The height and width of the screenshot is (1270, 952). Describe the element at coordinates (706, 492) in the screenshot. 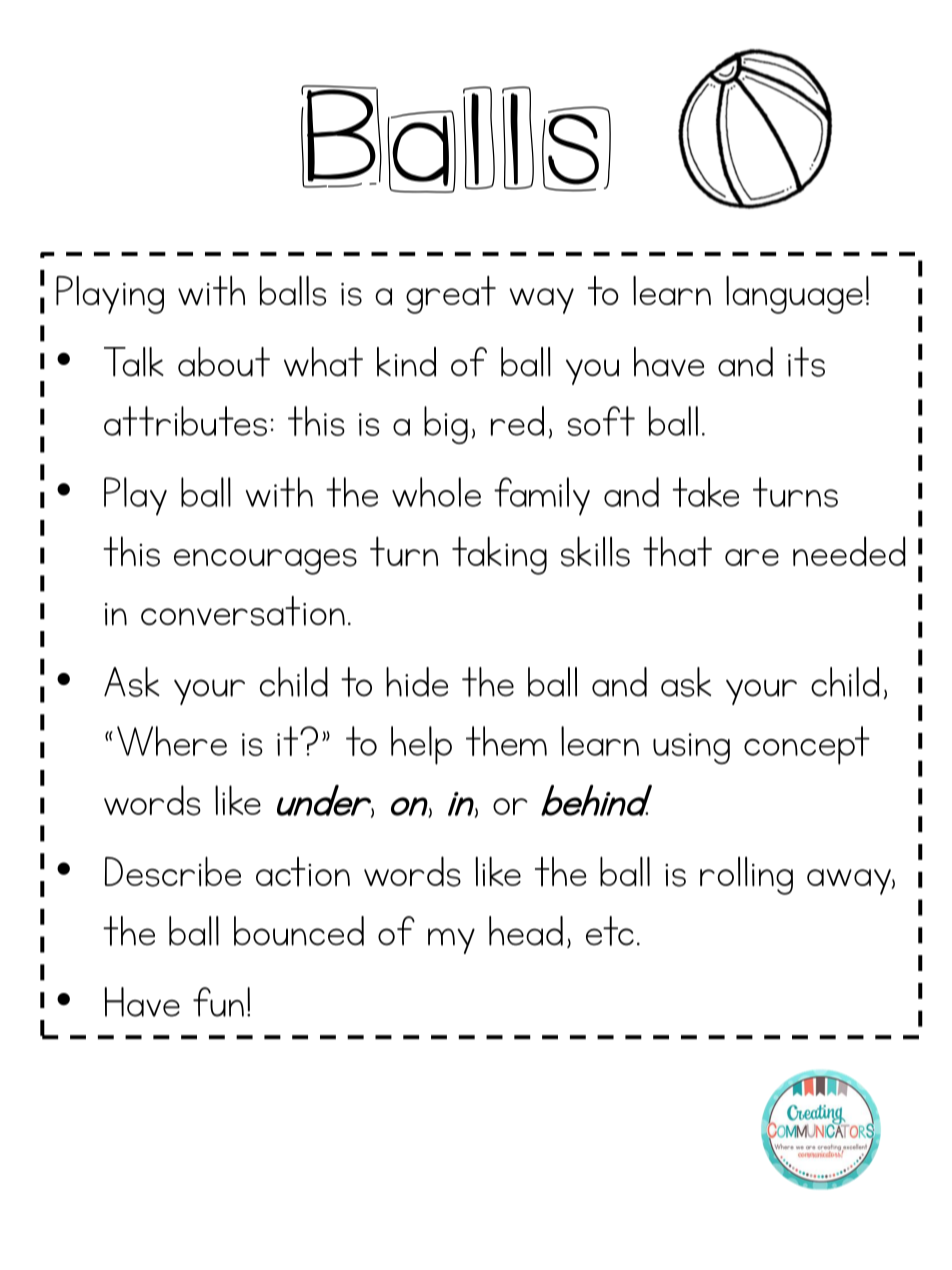

I see `take` at that location.
